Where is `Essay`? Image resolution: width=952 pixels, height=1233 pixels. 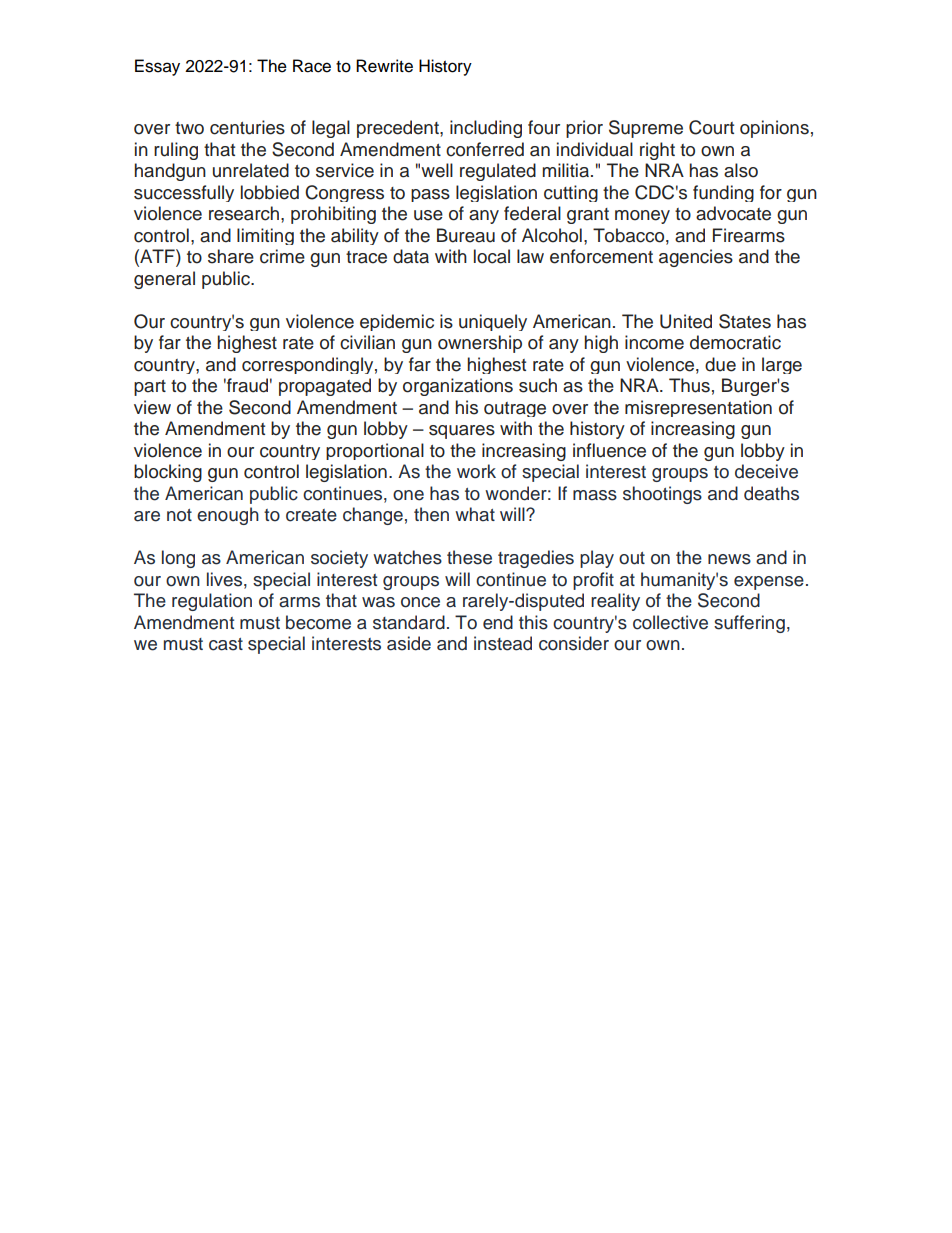 Essay is located at coordinates (157, 67).
